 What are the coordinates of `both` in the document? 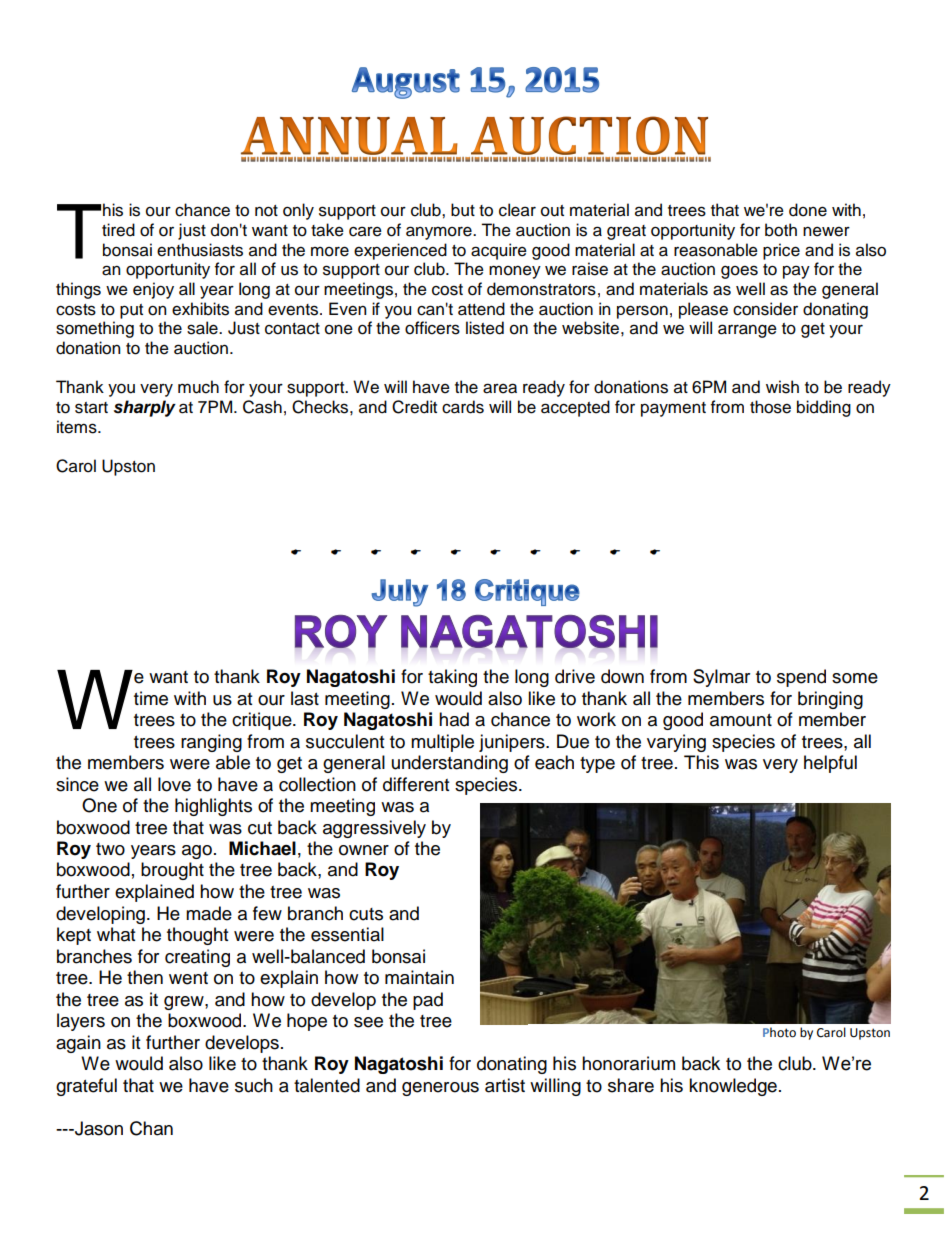 It's located at (781, 230).
